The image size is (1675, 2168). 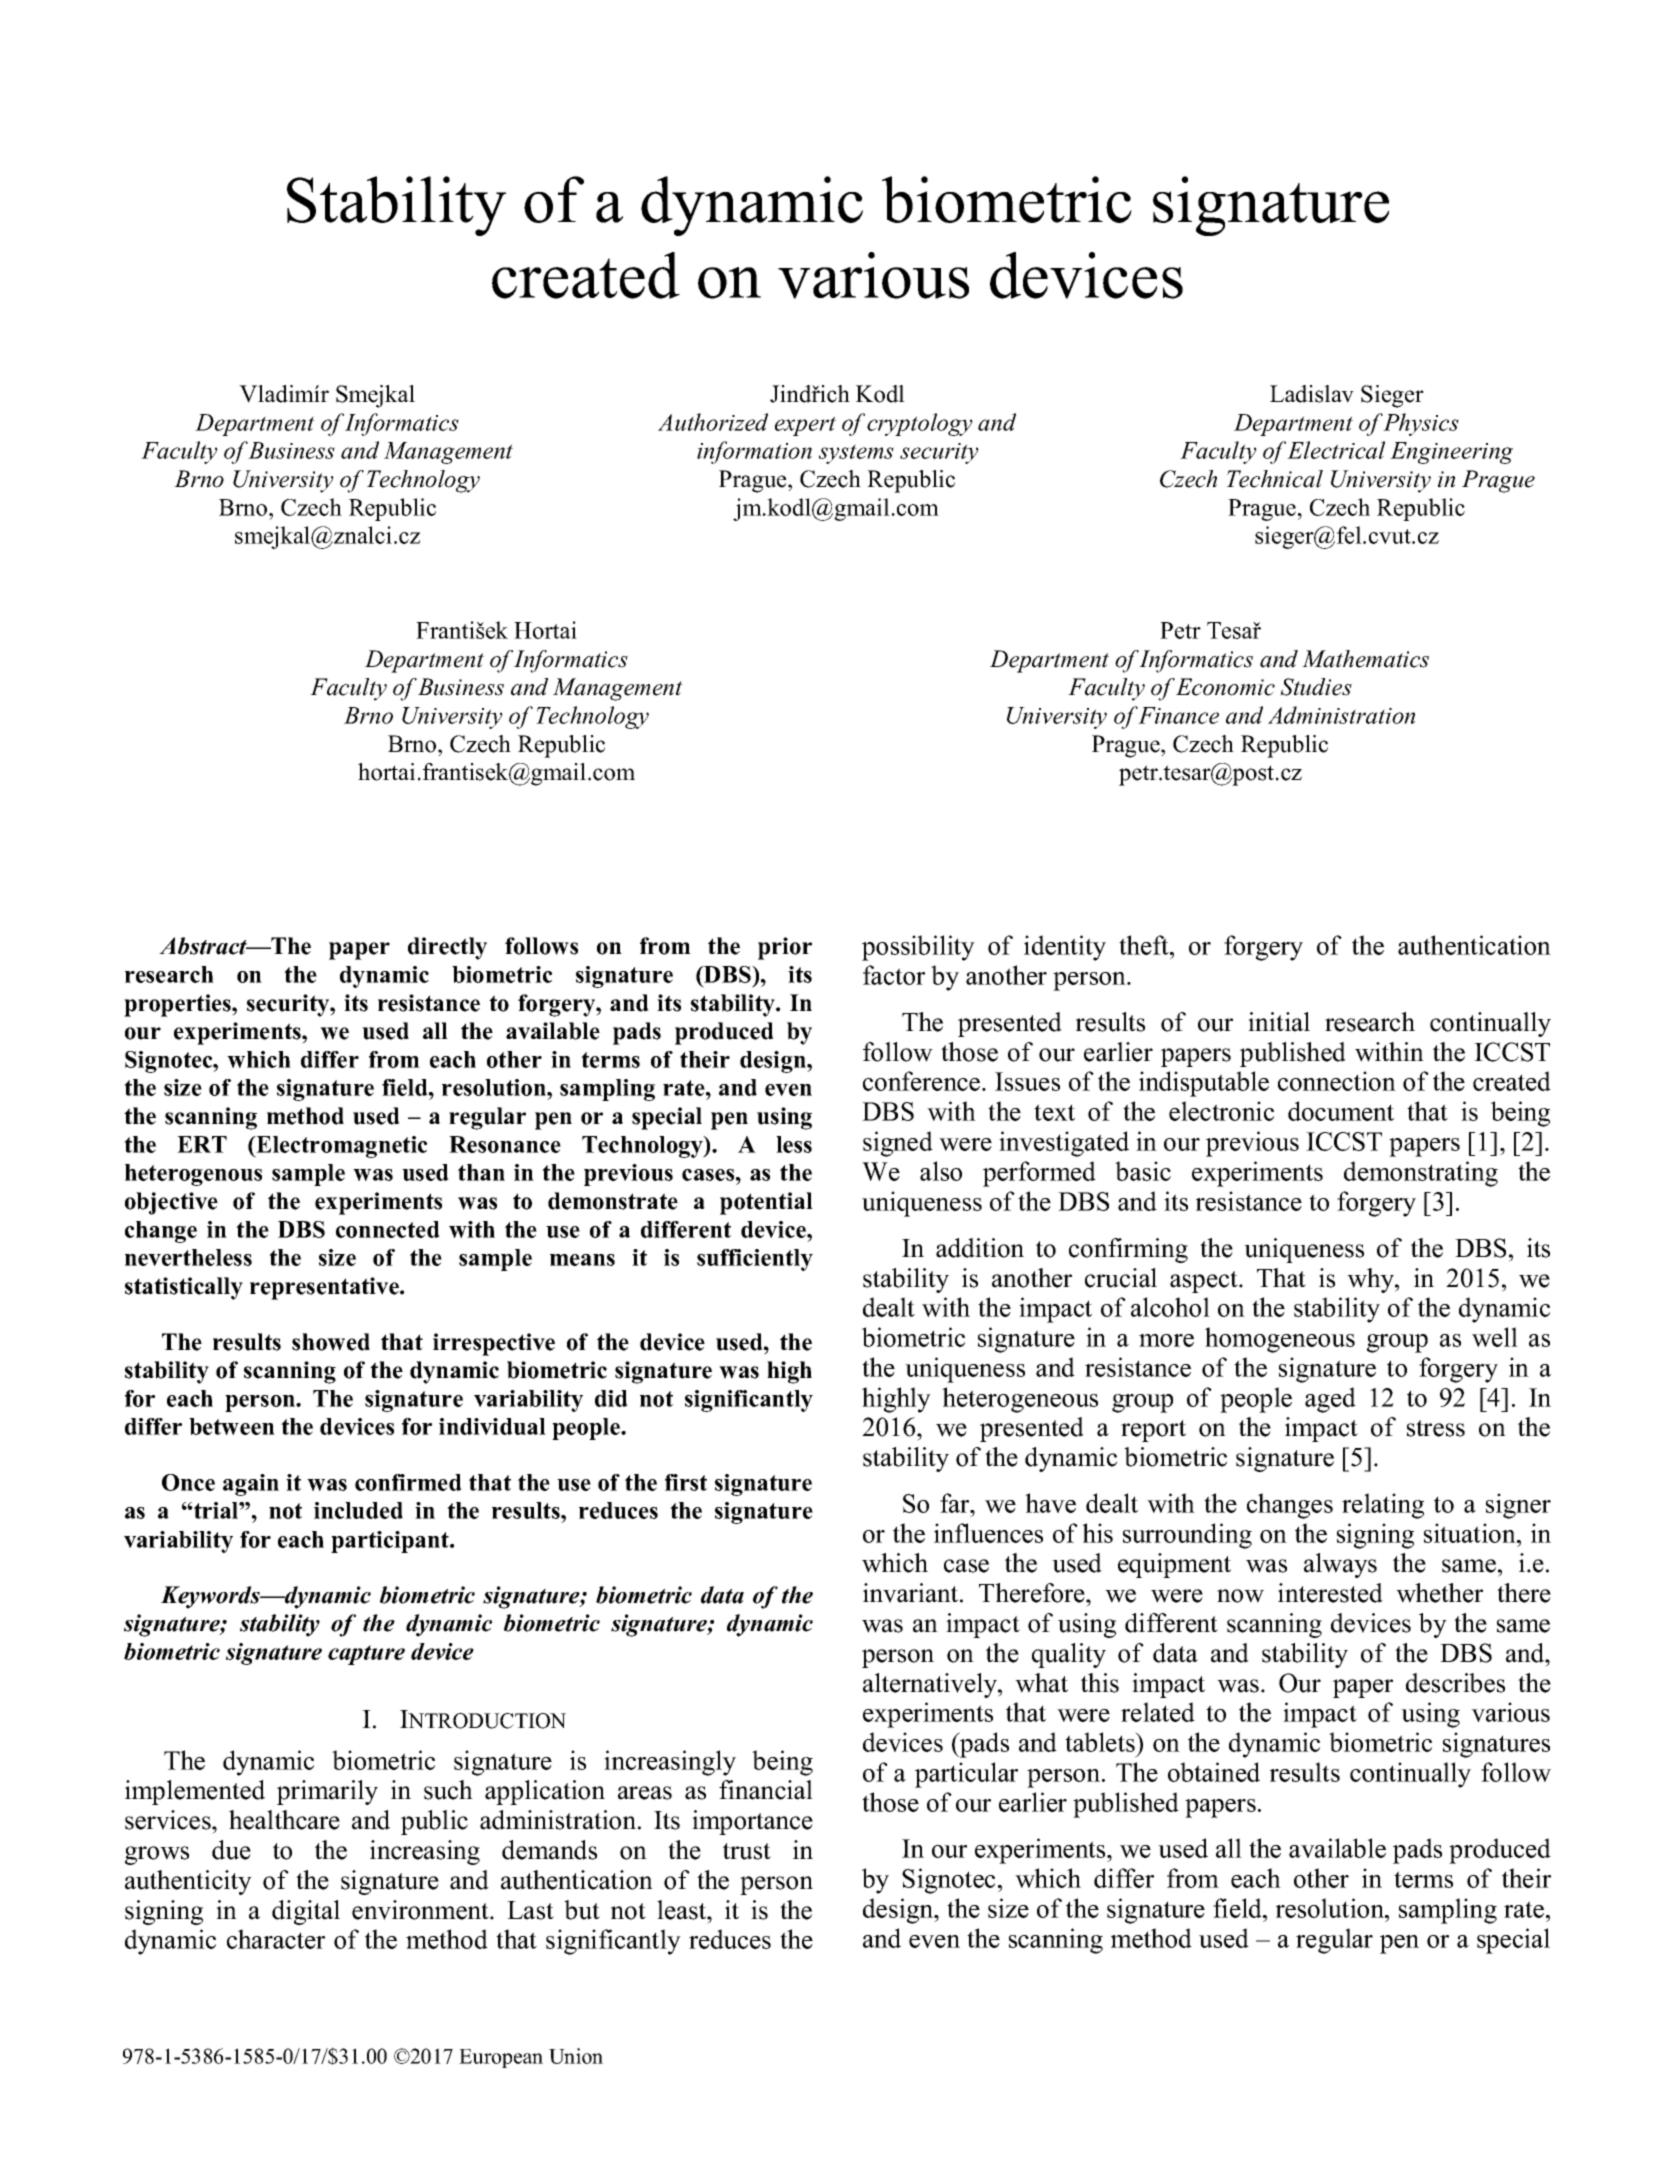 I want to click on Authorized, so click(x=713, y=422).
